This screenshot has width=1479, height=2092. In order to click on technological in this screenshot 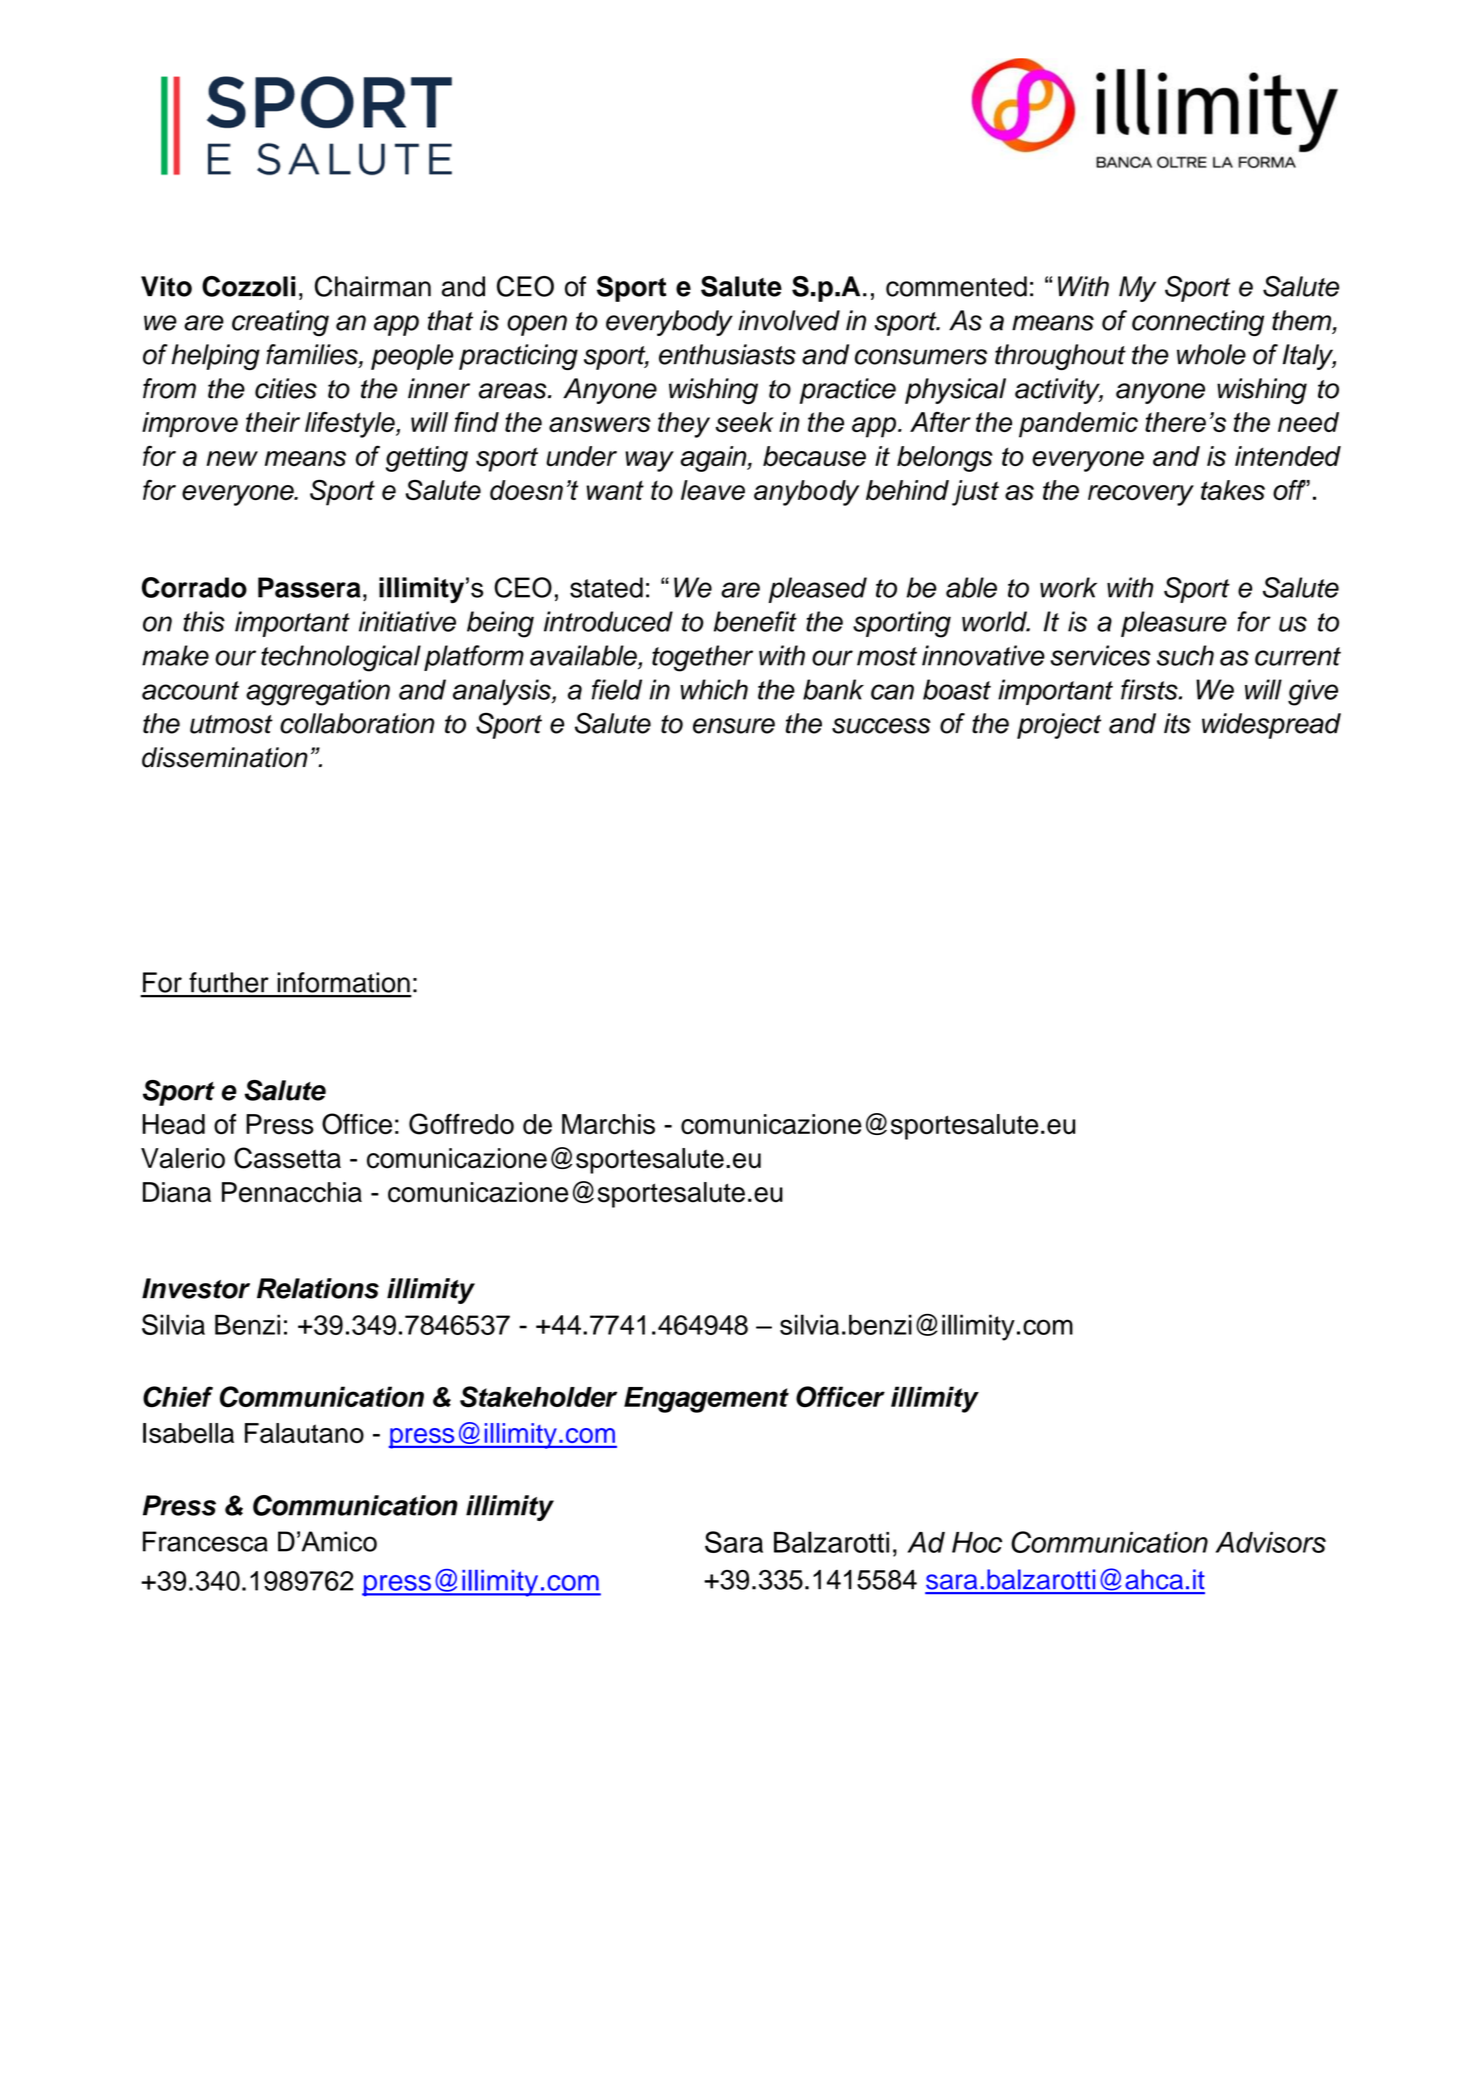, I will do `click(341, 658)`.
